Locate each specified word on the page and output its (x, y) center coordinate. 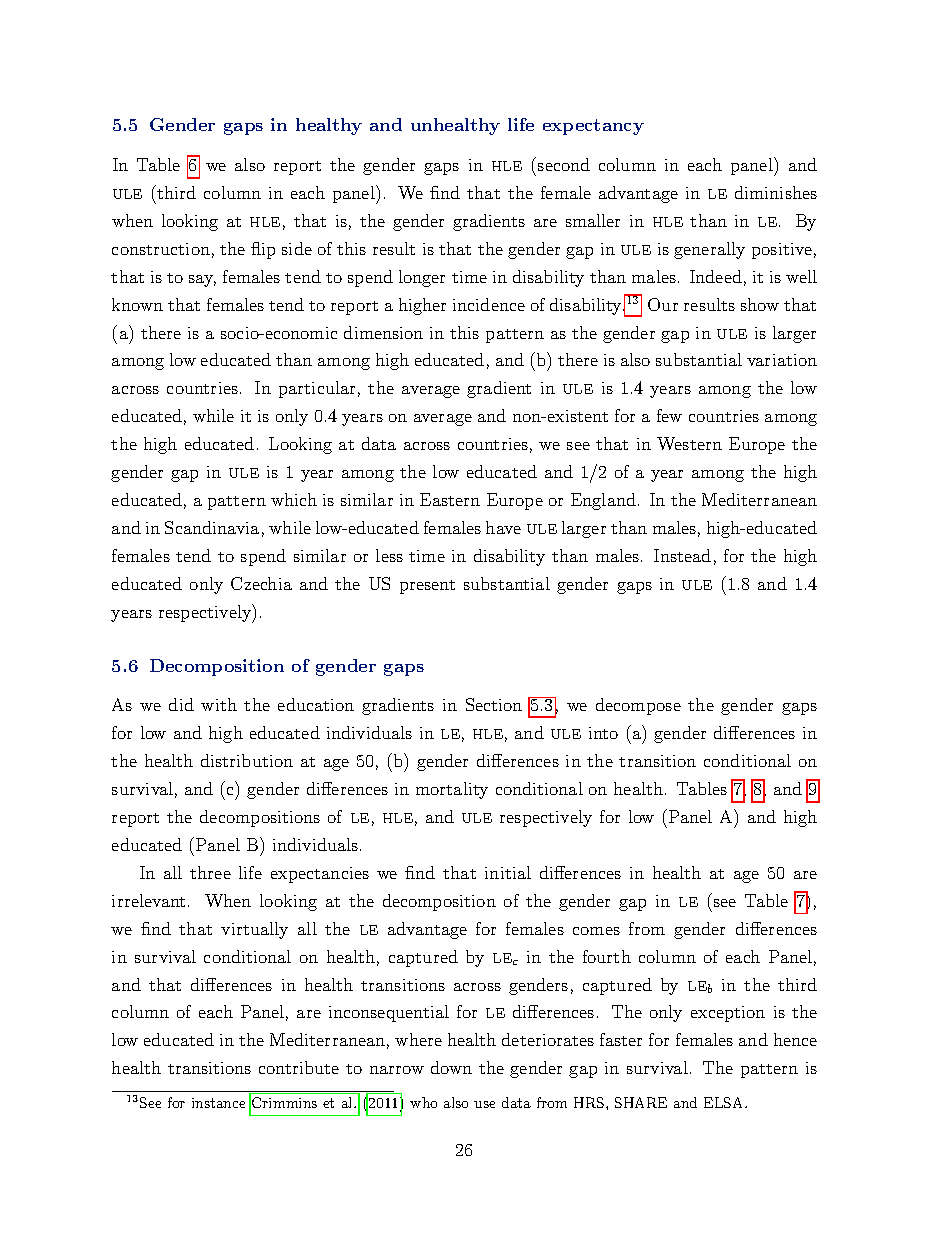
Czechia (261, 583)
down (451, 1067)
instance (218, 1103)
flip (263, 250)
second (564, 164)
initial (508, 872)
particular (317, 389)
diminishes (776, 192)
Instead (682, 555)
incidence (489, 304)
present (427, 587)
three (210, 872)
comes (596, 931)
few (669, 415)
